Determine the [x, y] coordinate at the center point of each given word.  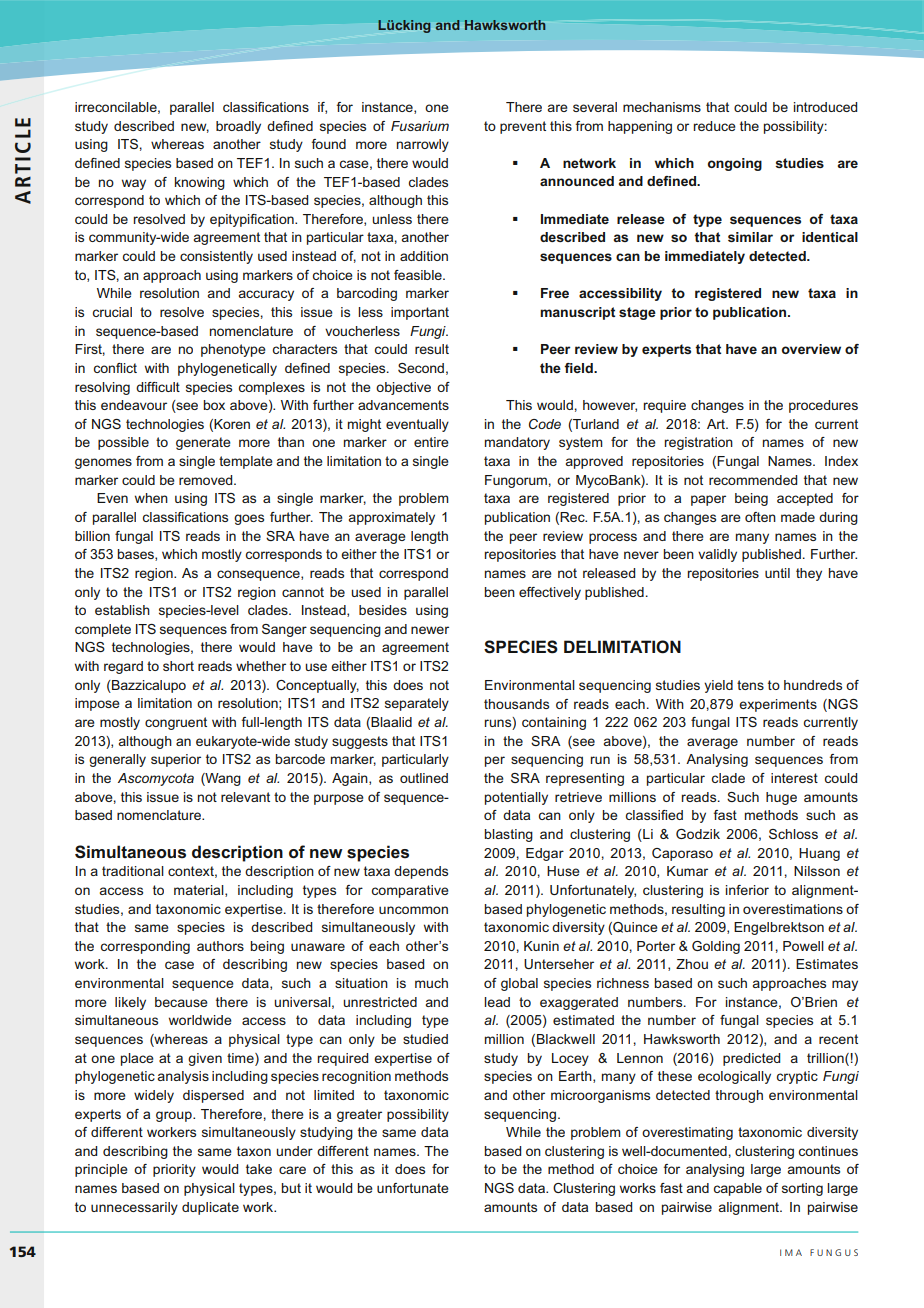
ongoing [735, 164]
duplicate [210, 1208]
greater [359, 1115]
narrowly [423, 145]
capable [738, 1189]
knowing [200, 183]
